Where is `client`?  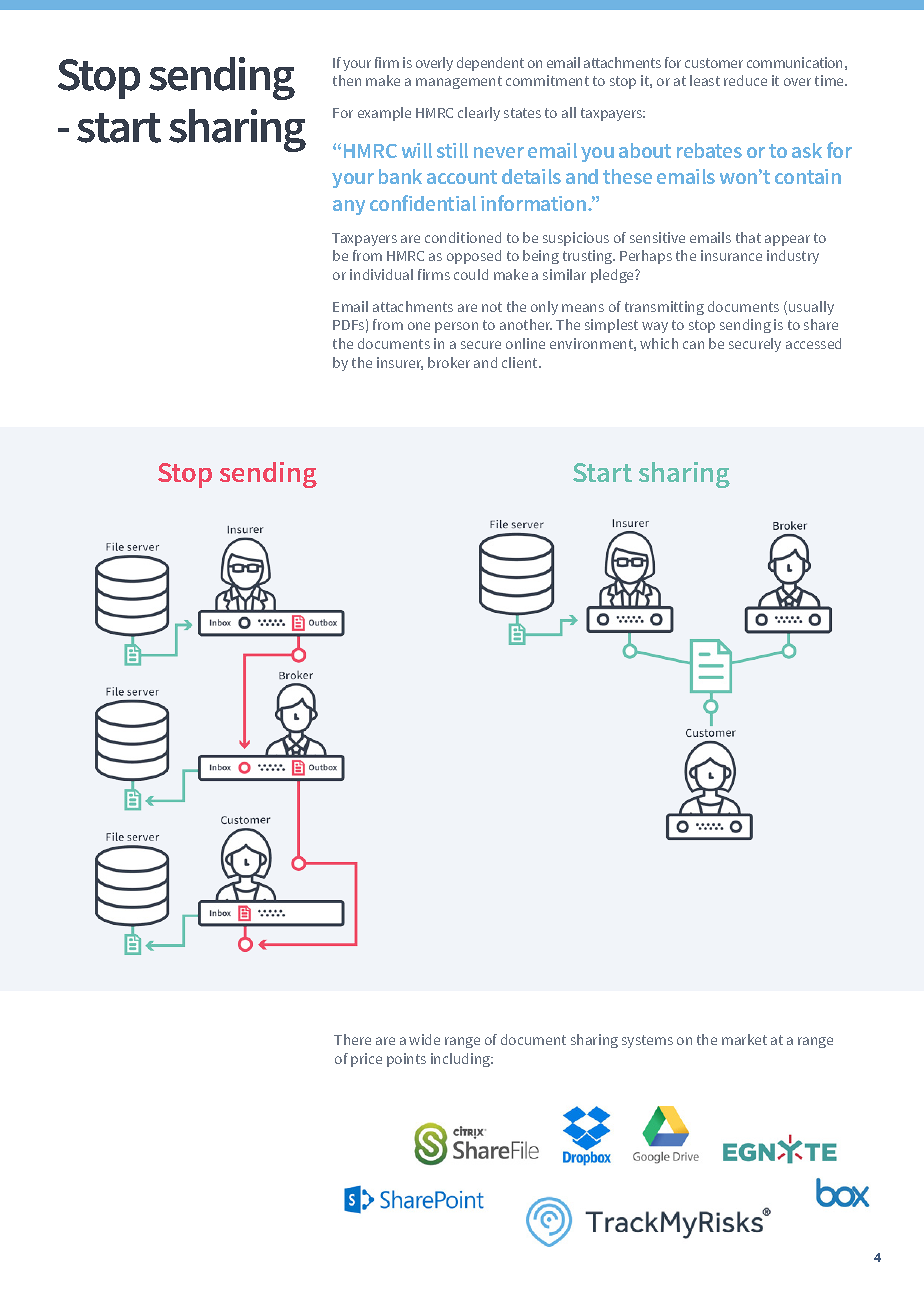
client is located at coordinates (521, 362).
